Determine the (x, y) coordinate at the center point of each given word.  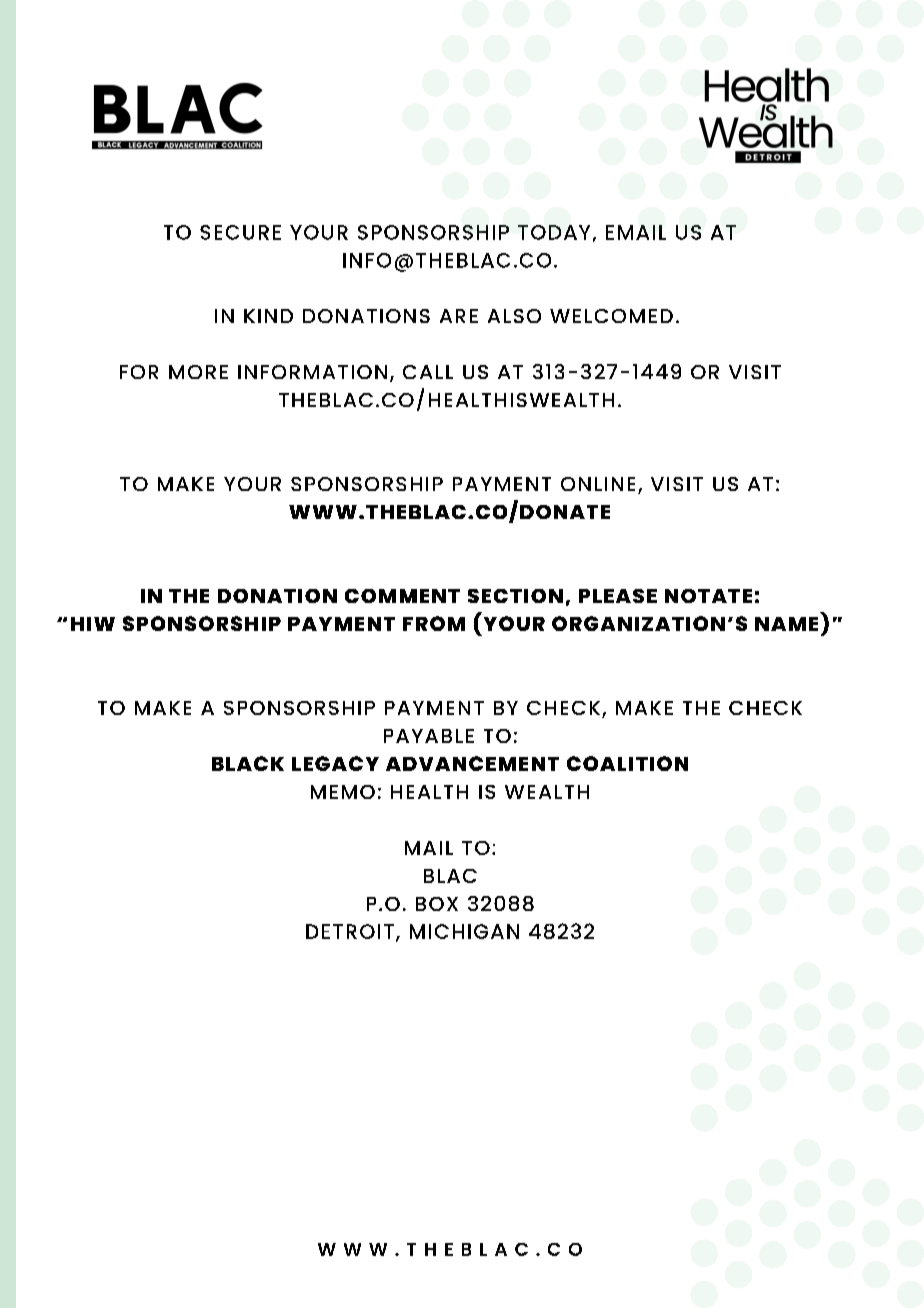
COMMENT (402, 596)
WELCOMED (611, 316)
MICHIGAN (464, 931)
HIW (93, 624)
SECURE (240, 232)
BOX (437, 904)
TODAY (554, 232)
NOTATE (708, 596)
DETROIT (350, 931)
